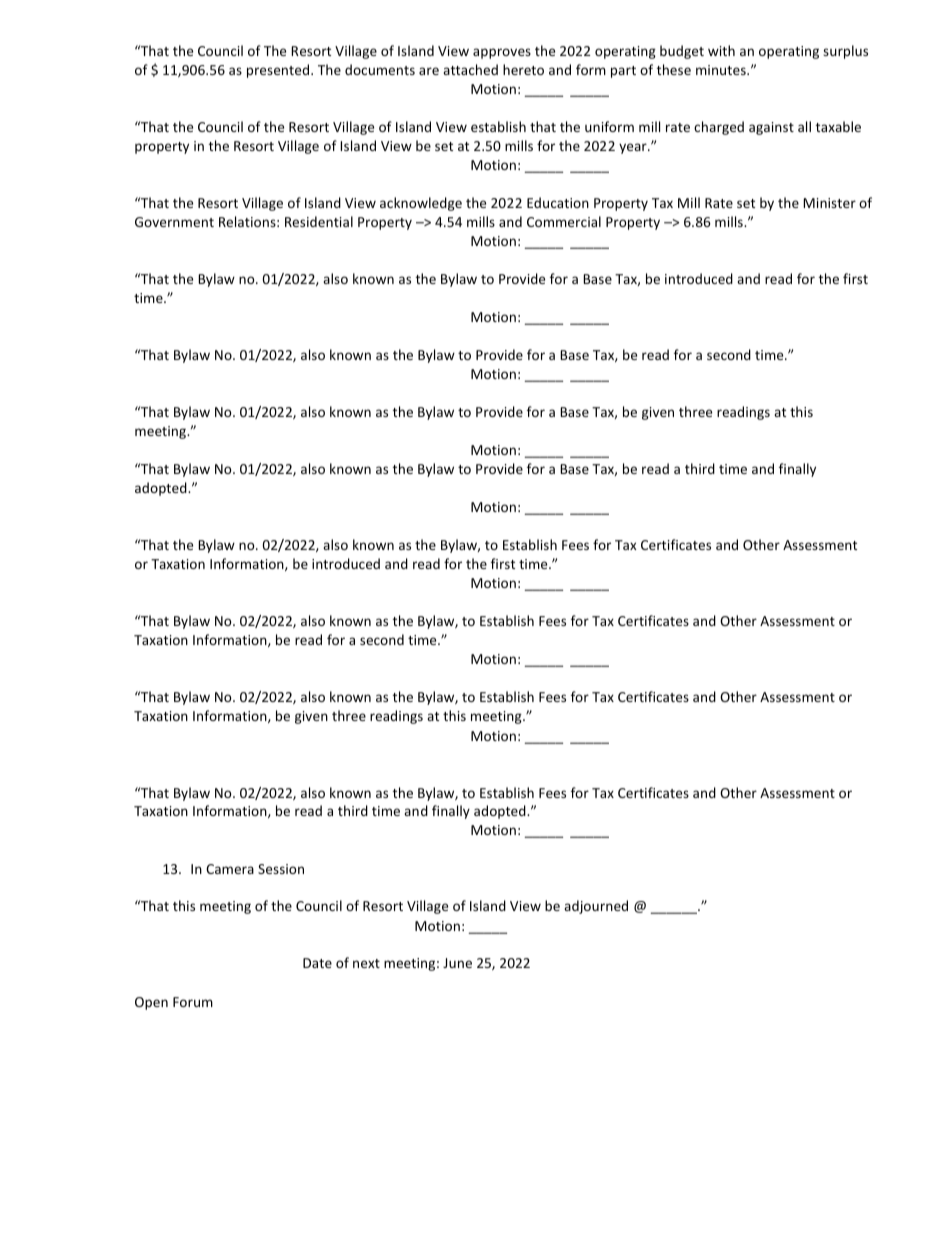  What do you see at coordinates (564, 221) in the screenshot?
I see `Commercial` at bounding box center [564, 221].
